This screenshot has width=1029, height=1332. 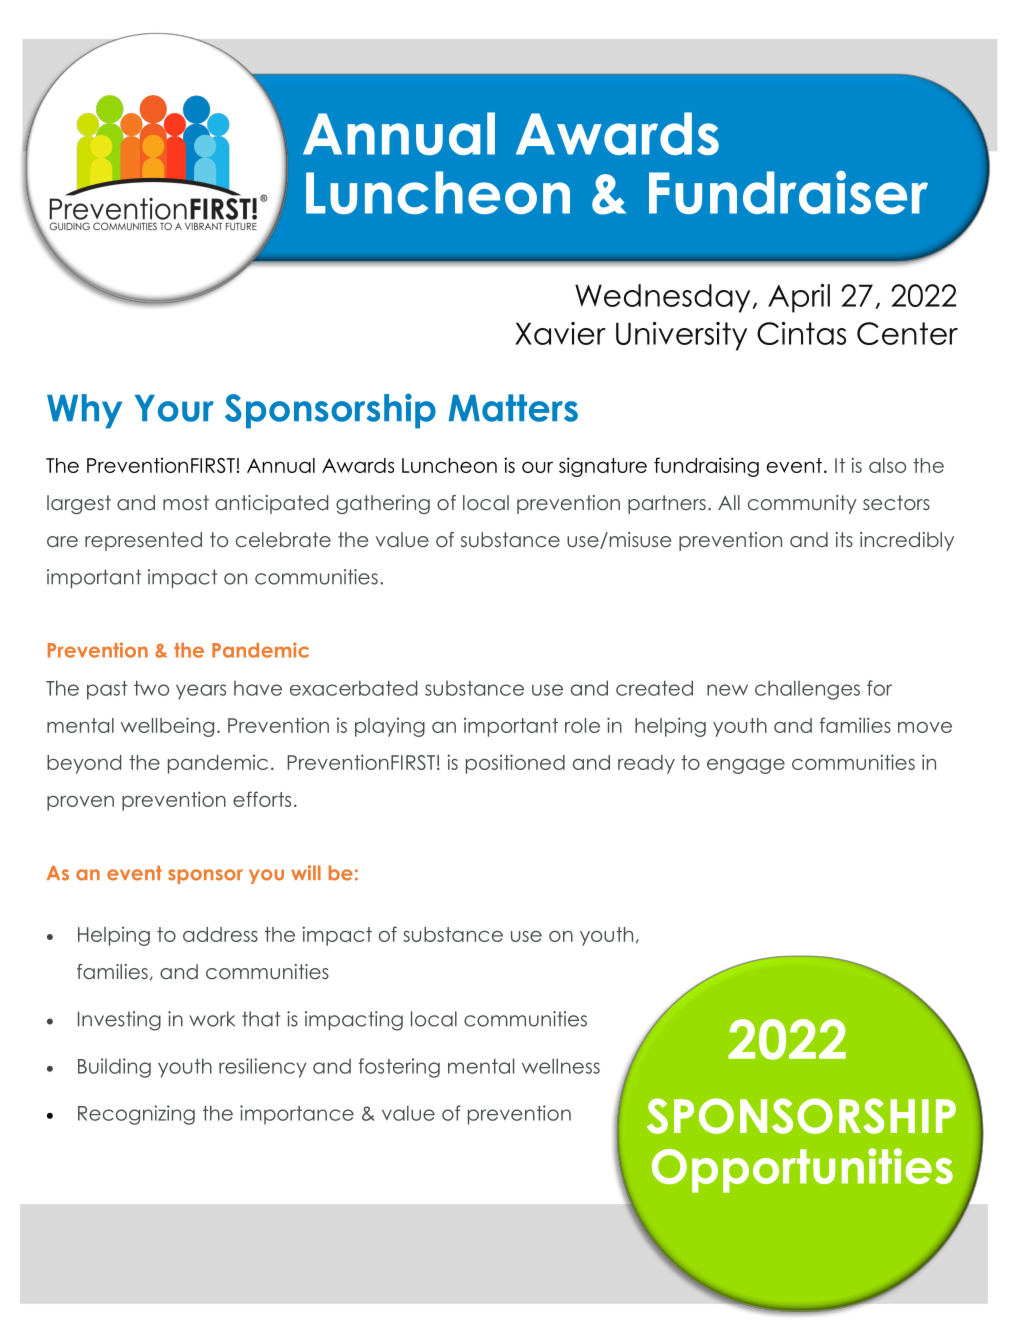 I want to click on wellness, so click(x=561, y=1066).
